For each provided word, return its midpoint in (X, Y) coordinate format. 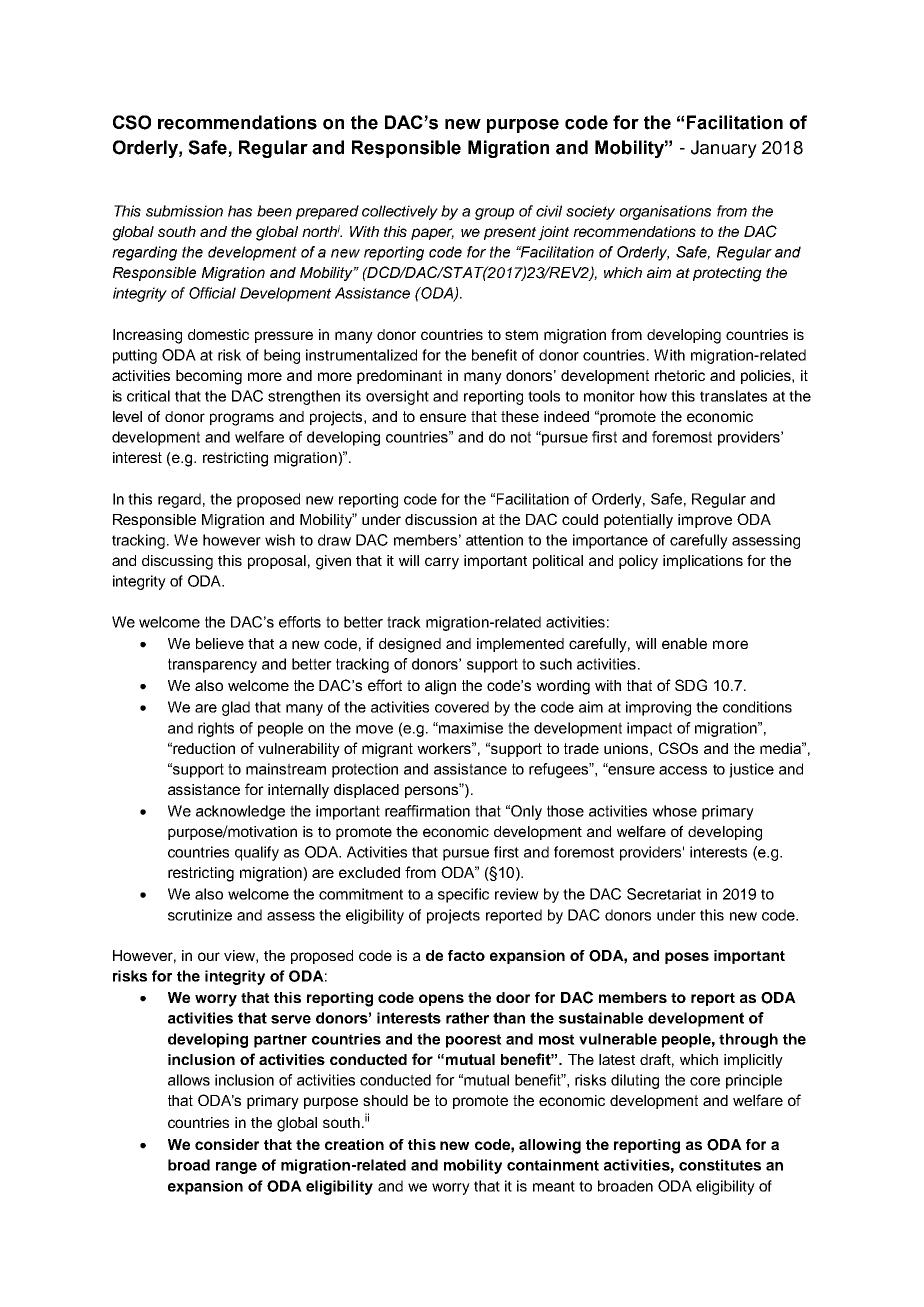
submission (184, 211)
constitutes (720, 1165)
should (385, 1100)
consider (227, 1144)
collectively (400, 212)
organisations (665, 212)
